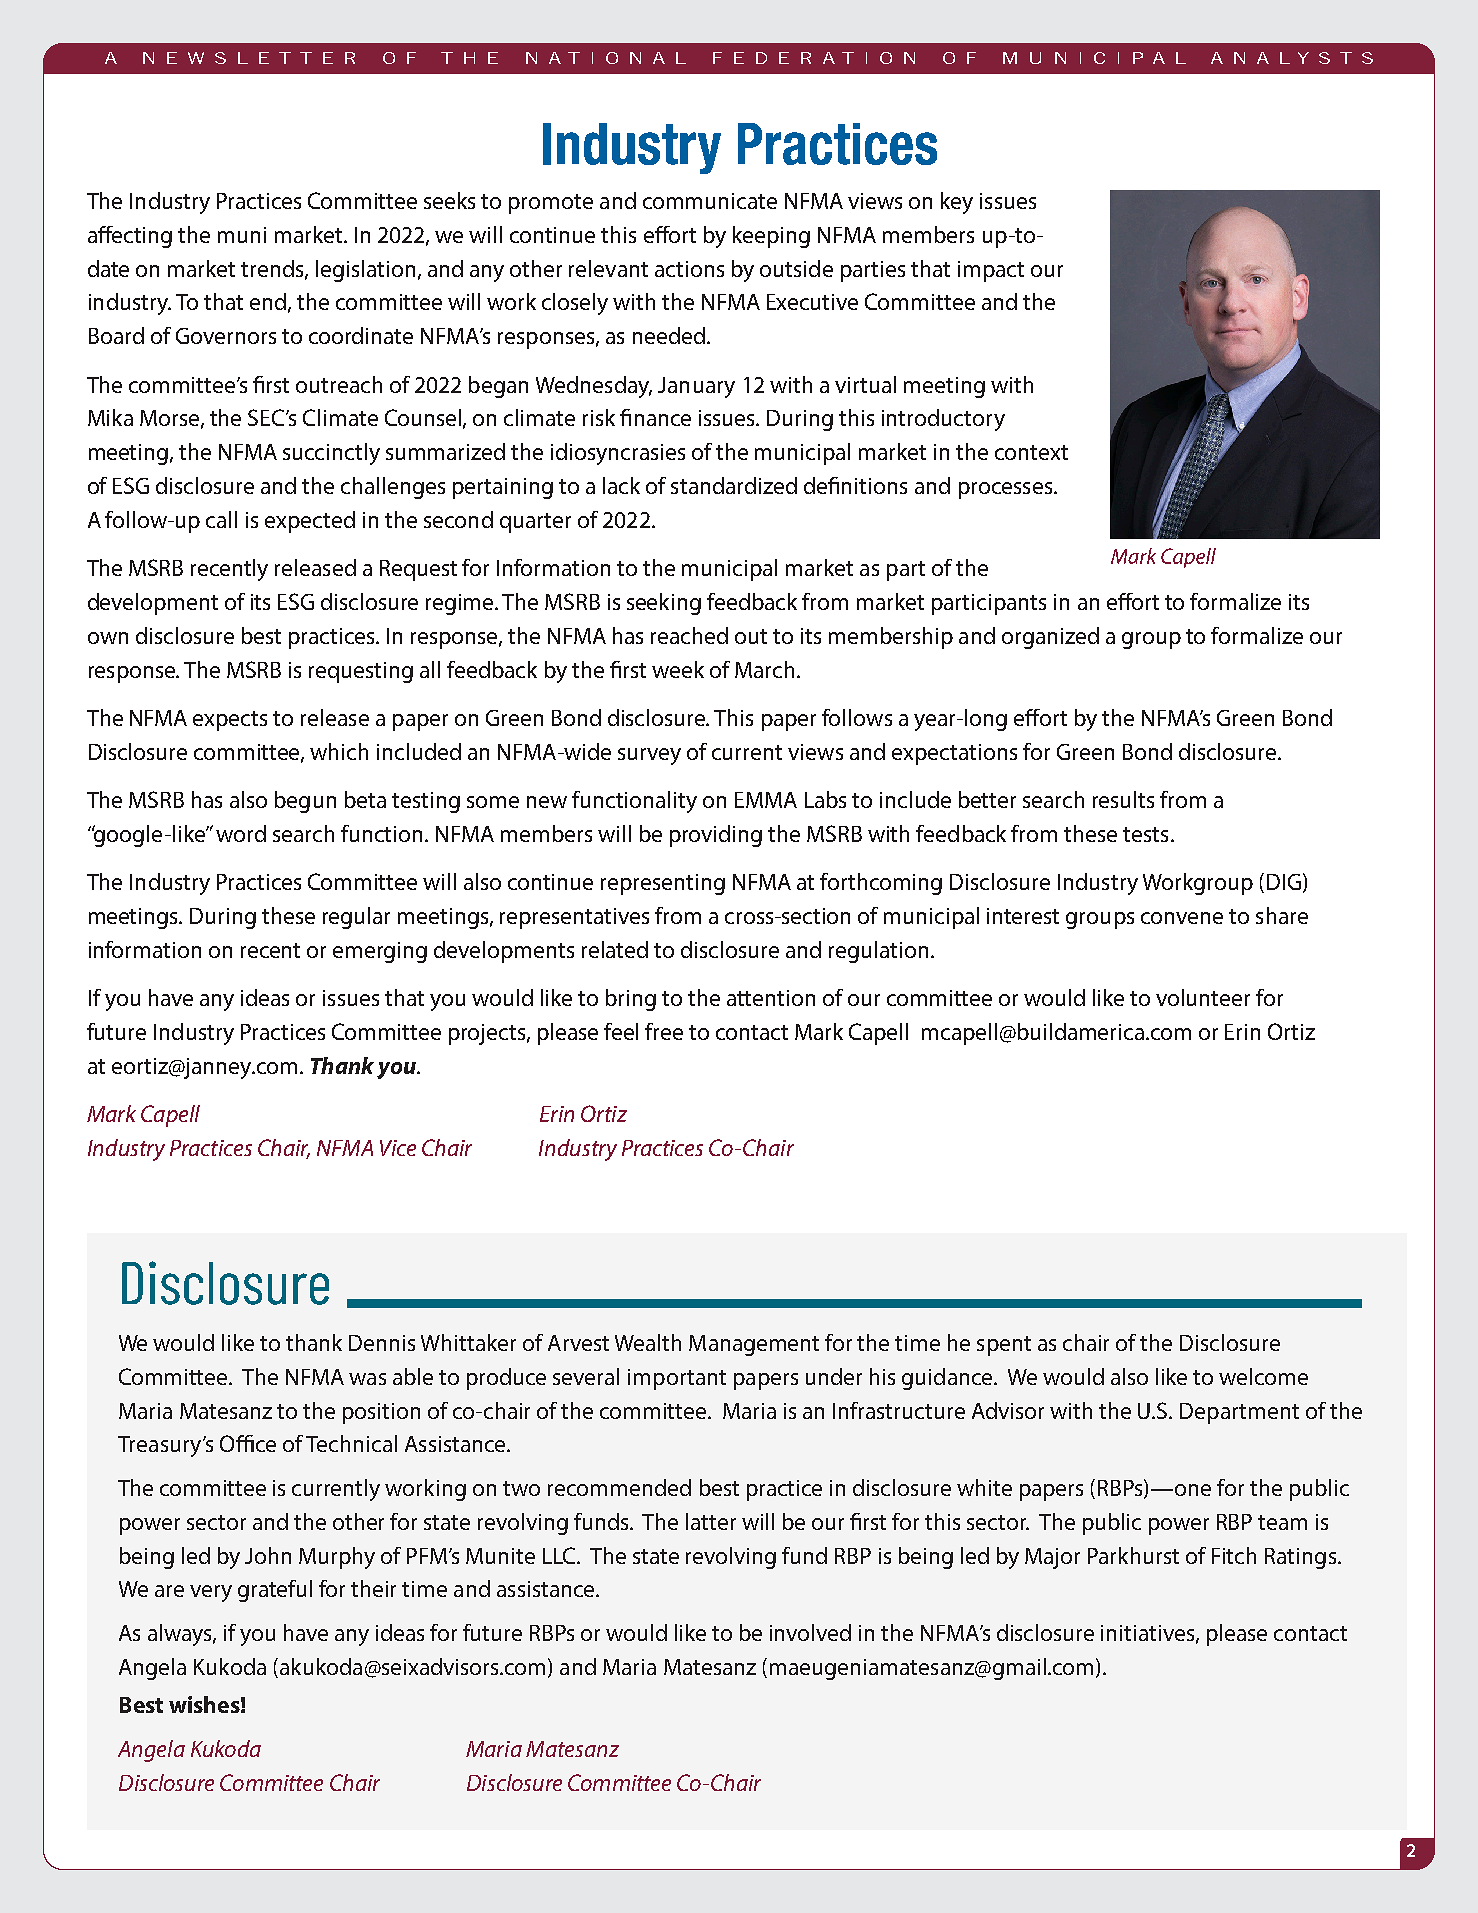 Image resolution: width=1478 pixels, height=1913 pixels. Describe the element at coordinates (711, 1521) in the screenshot. I see `latter` at that location.
